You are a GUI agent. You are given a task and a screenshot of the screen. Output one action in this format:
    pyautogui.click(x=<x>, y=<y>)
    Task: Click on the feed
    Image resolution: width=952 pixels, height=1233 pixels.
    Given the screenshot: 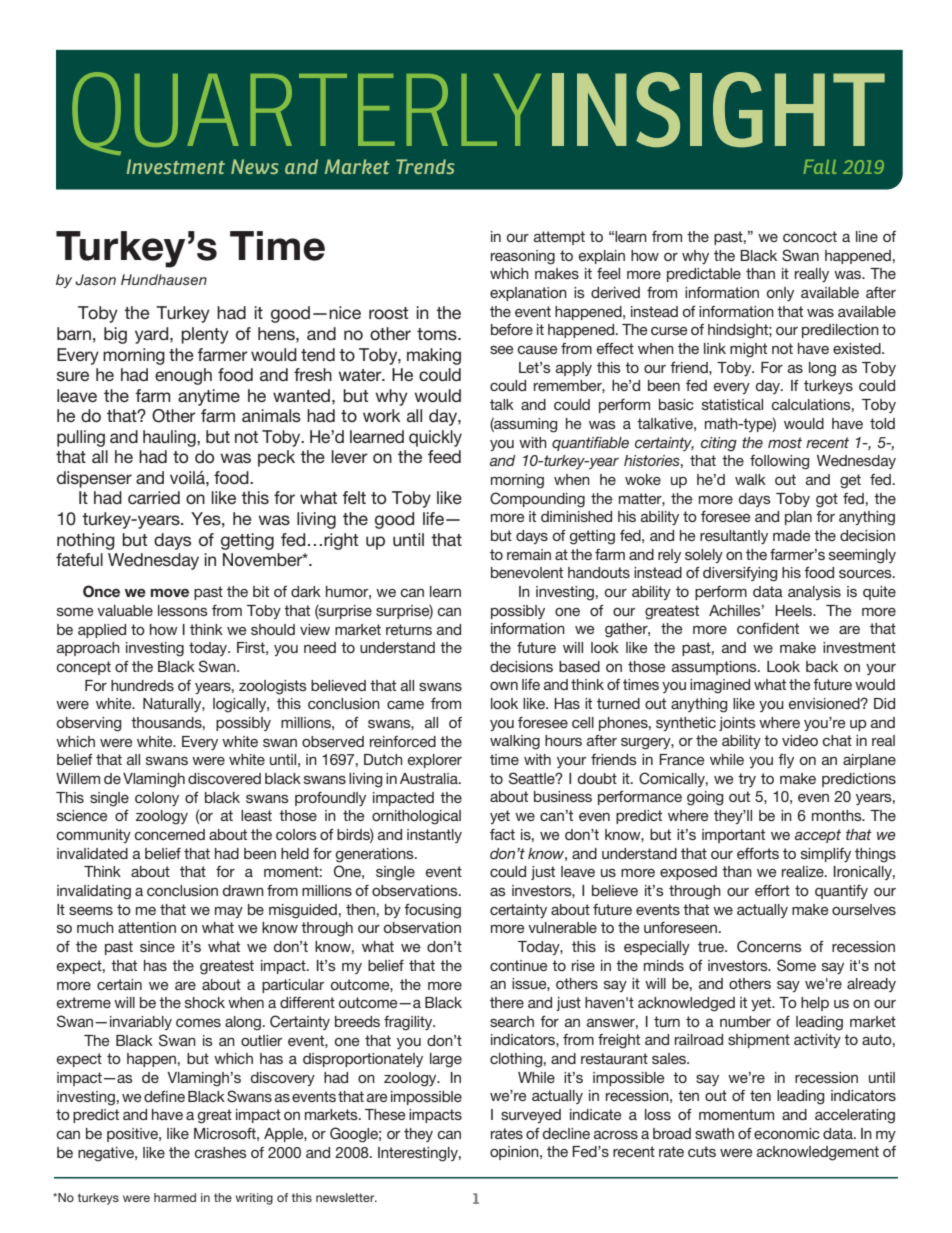 What is the action you would take?
    pyautogui.click(x=444, y=456)
